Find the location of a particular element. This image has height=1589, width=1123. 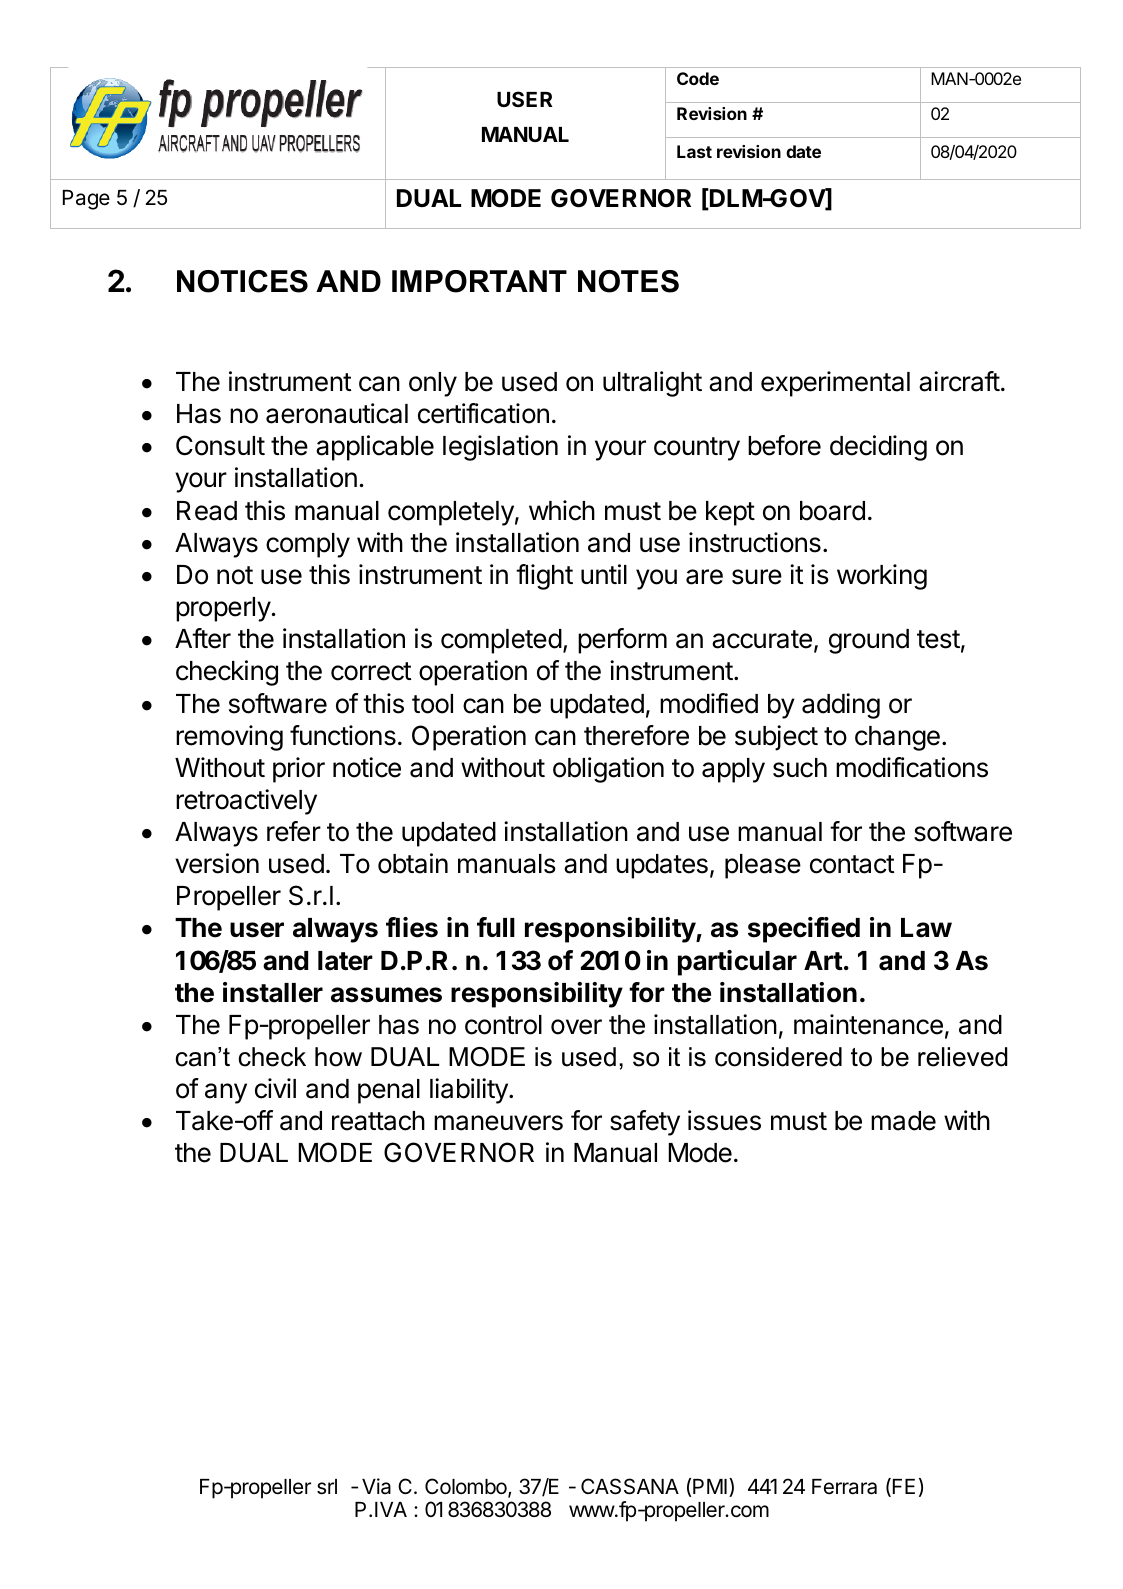

retroactively is located at coordinates (246, 802).
